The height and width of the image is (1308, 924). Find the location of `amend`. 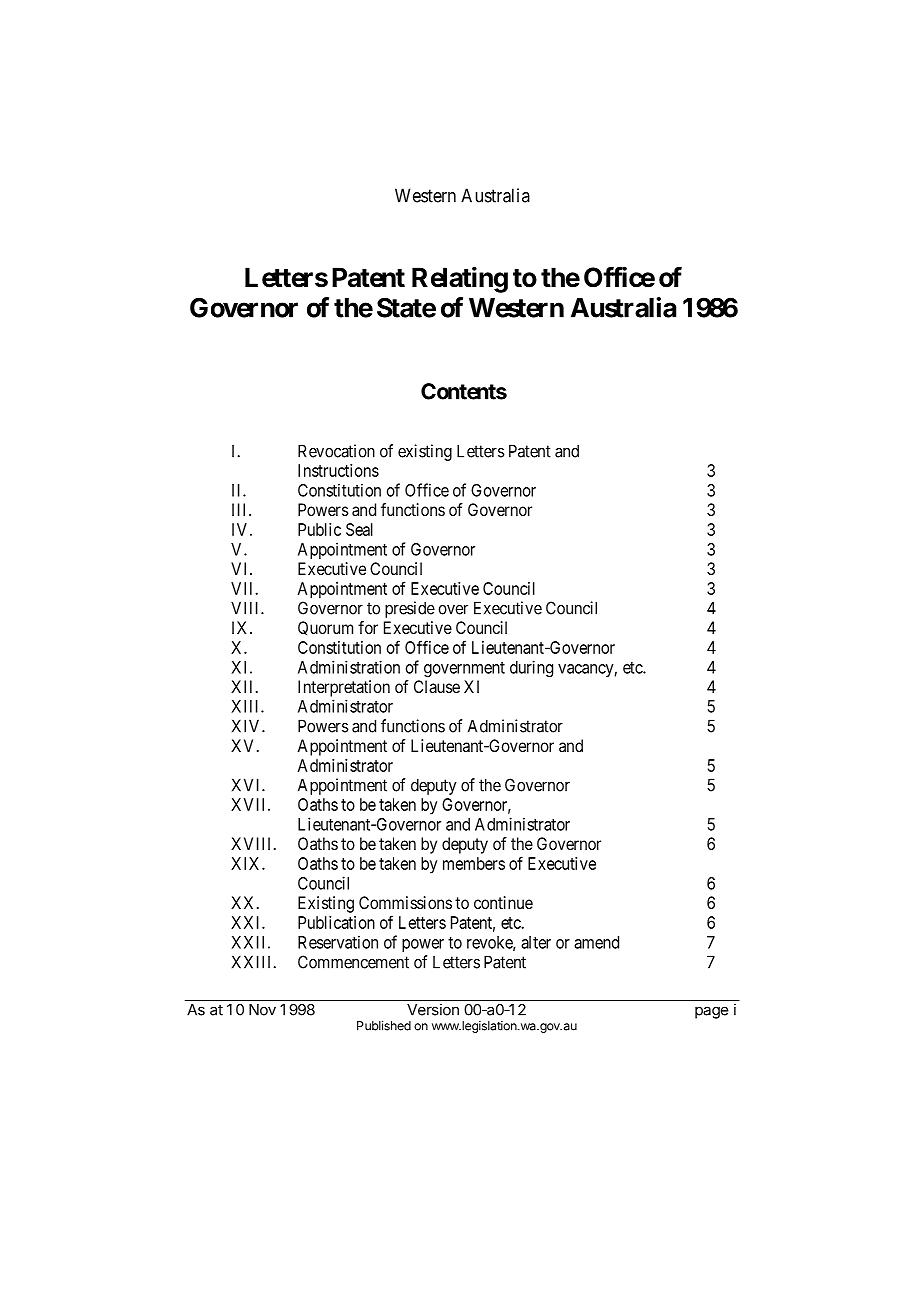

amend is located at coordinates (596, 942).
